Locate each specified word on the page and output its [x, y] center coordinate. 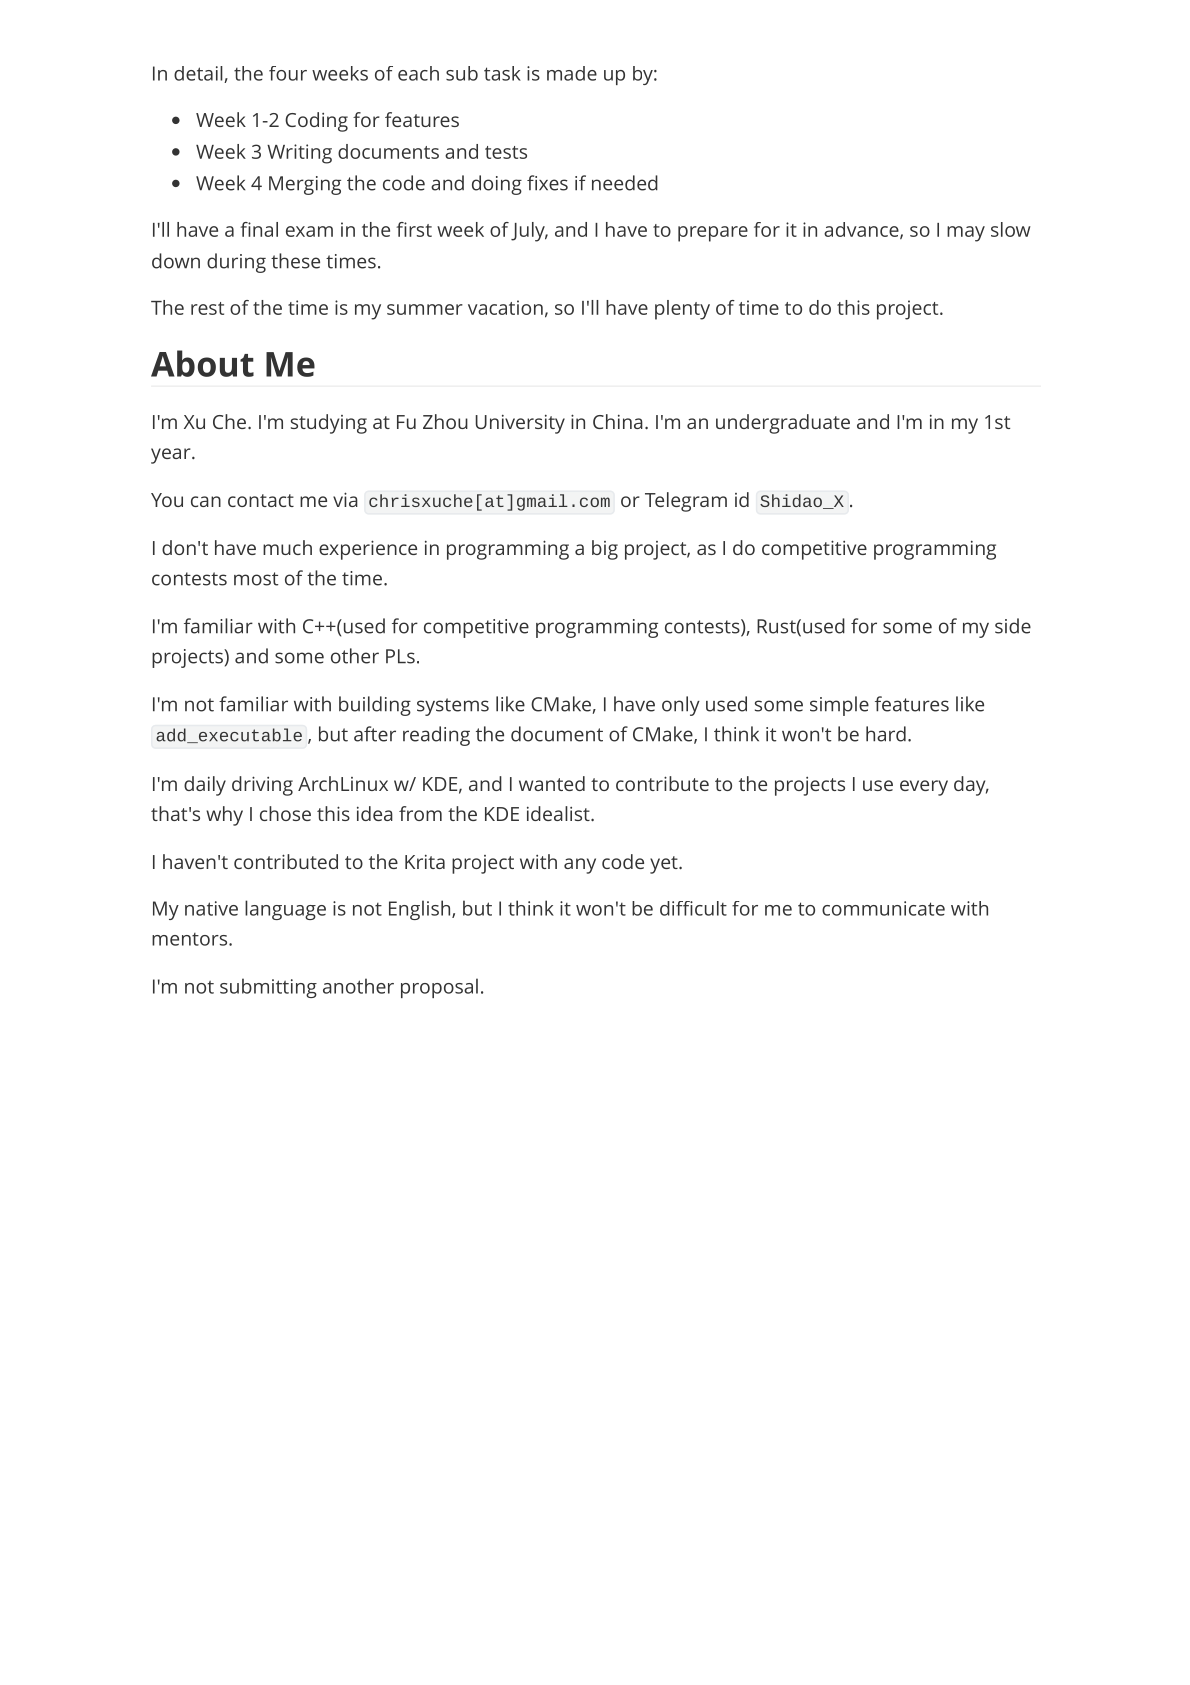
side [1013, 626]
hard [886, 734]
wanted [552, 783]
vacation [505, 307]
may [966, 234]
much [287, 547]
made [572, 73]
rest [207, 308]
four [288, 73]
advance [862, 230]
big [605, 550]
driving [262, 786]
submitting [268, 988]
